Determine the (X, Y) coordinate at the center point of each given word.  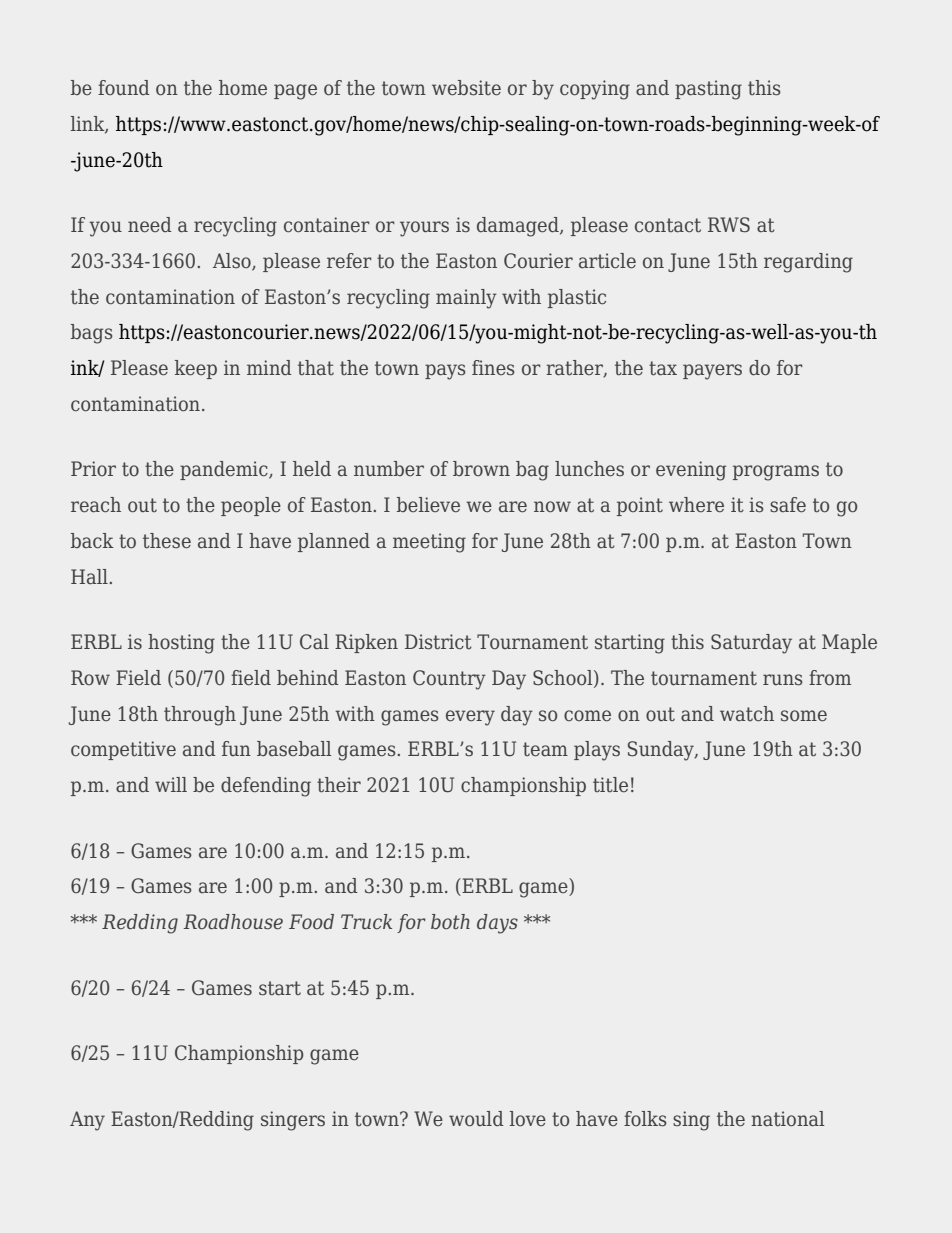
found (124, 87)
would (476, 1119)
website (466, 88)
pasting (708, 90)
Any (87, 1121)
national (788, 1119)
